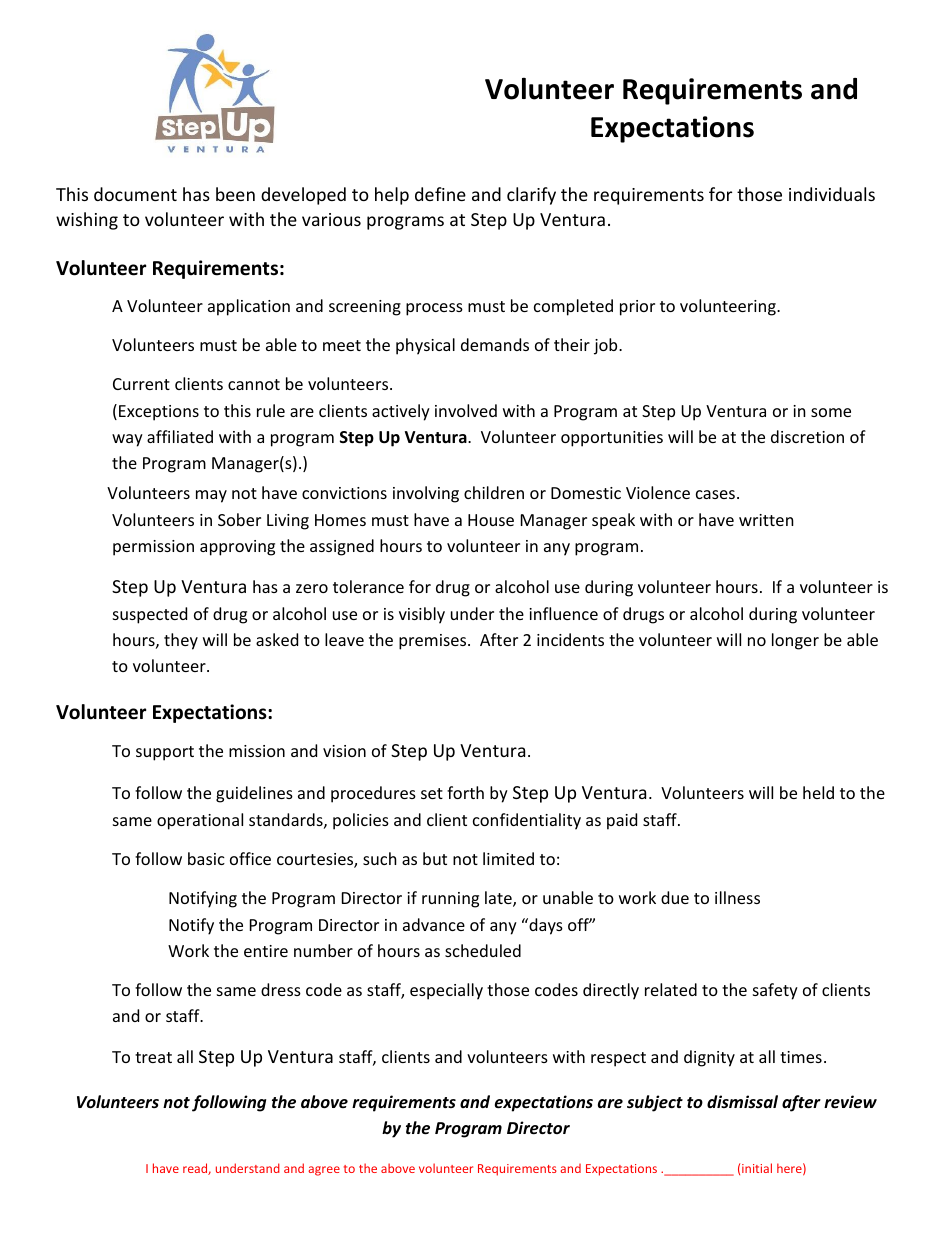  I want to click on initial, so click(757, 1168).
